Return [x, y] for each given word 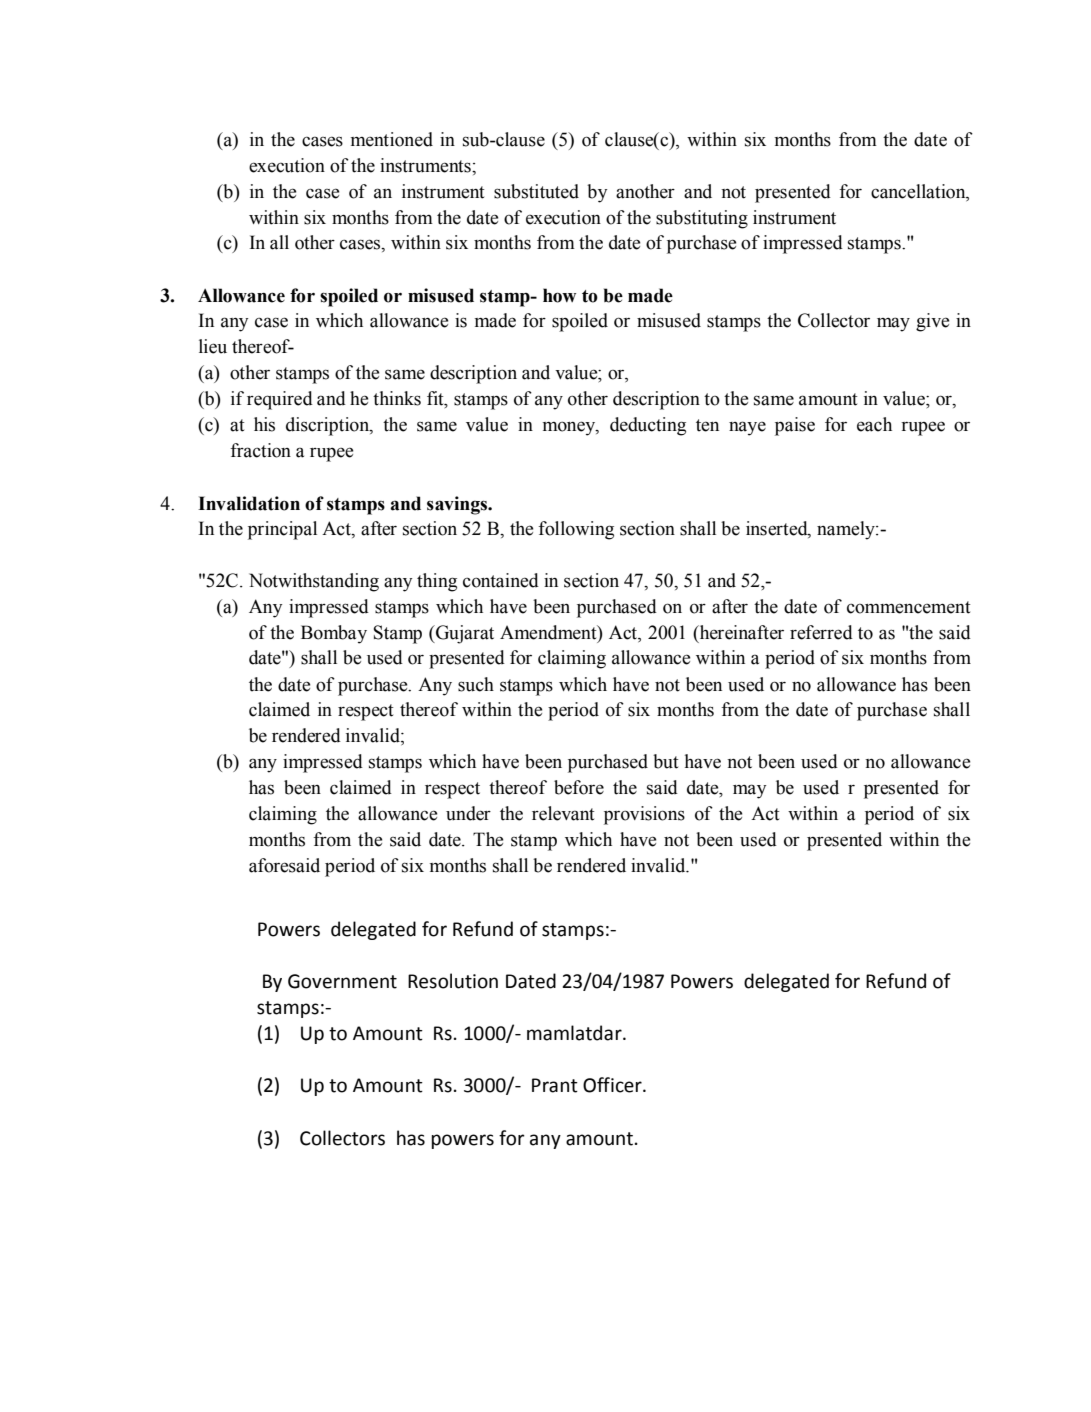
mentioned [392, 139]
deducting [648, 426]
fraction [260, 450]
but [666, 761]
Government [342, 981]
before [579, 787]
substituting [702, 219]
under [468, 813]
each [874, 424]
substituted [536, 191]
